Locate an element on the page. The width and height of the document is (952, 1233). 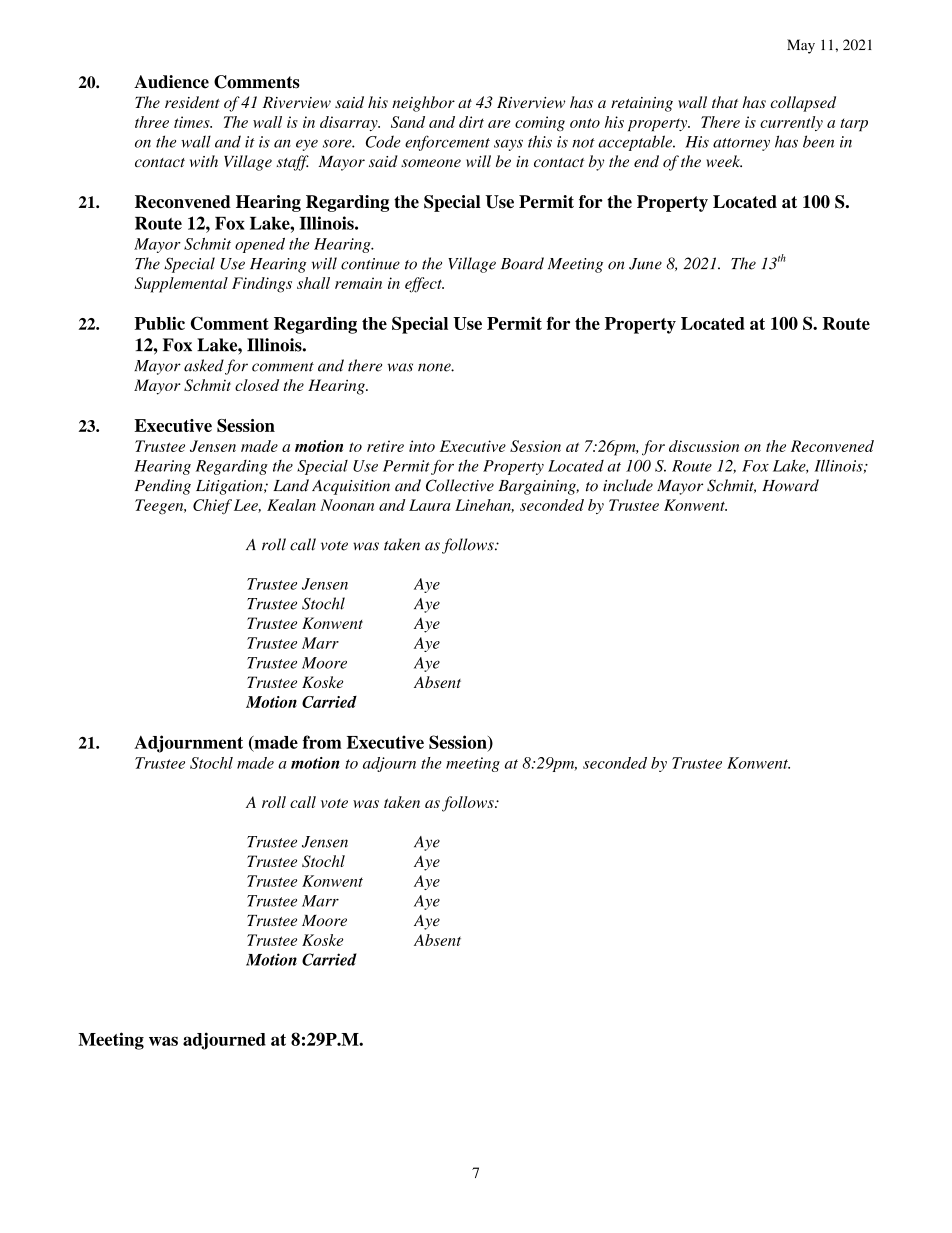
effect is located at coordinates (424, 285).
